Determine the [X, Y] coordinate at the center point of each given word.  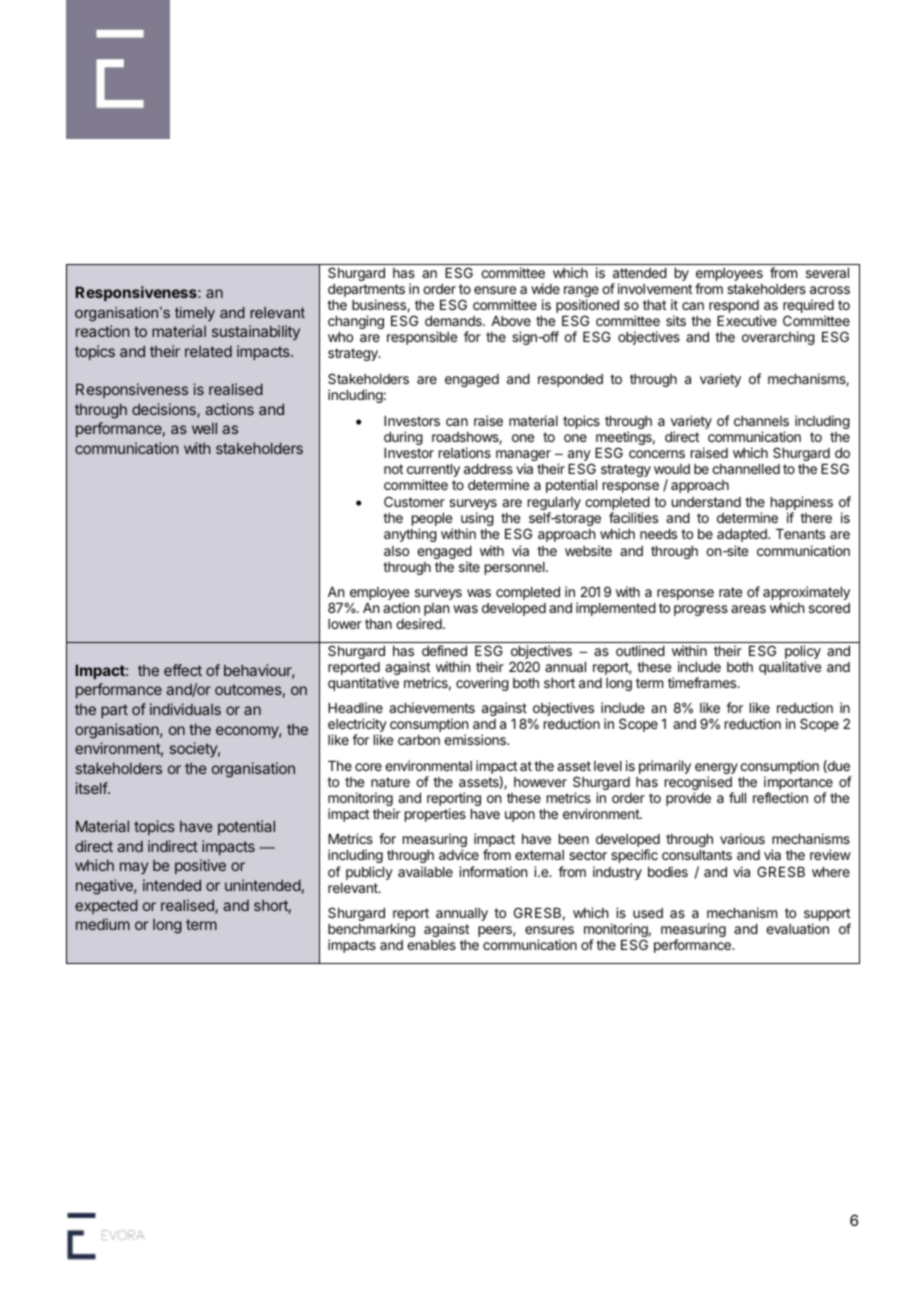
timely [195, 314]
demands [454, 321]
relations [465, 452]
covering [482, 684]
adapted [743, 535]
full [737, 797]
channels [761, 421]
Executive [747, 320]
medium [103, 924]
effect [183, 670]
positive [200, 866]
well [204, 428]
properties [435, 815]
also [396, 551]
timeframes [703, 682]
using [477, 520]
